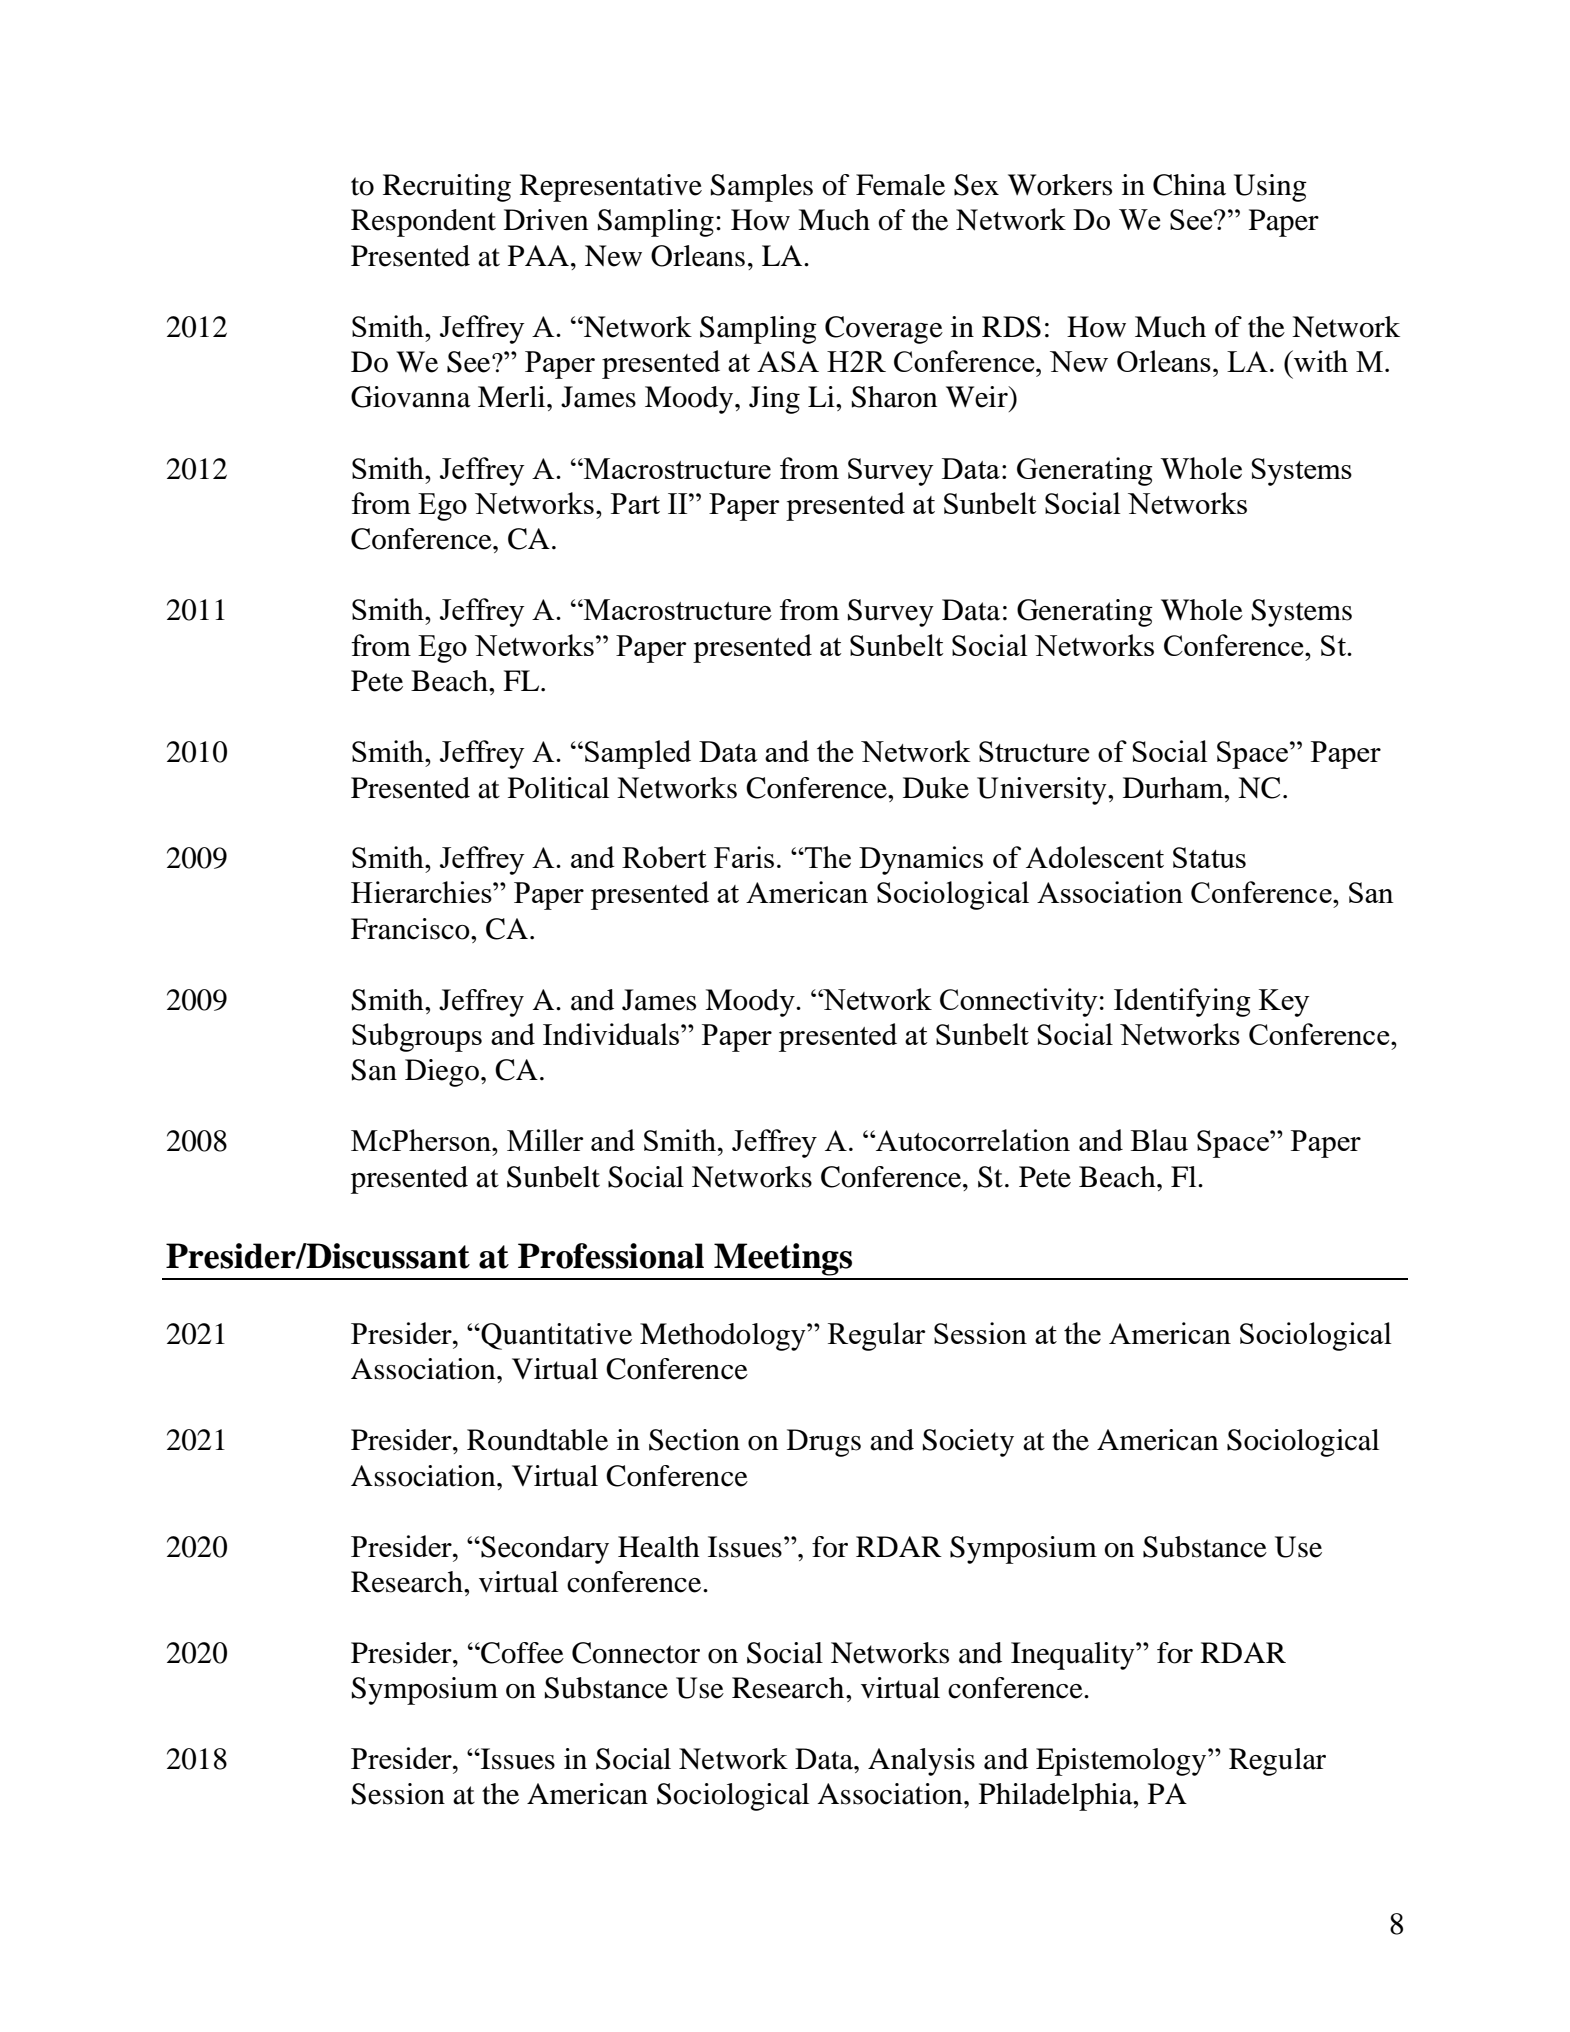 This image has width=1570, height=2032. Describe the element at coordinates (521, 1653) in the image. I see `Coffee` at that location.
